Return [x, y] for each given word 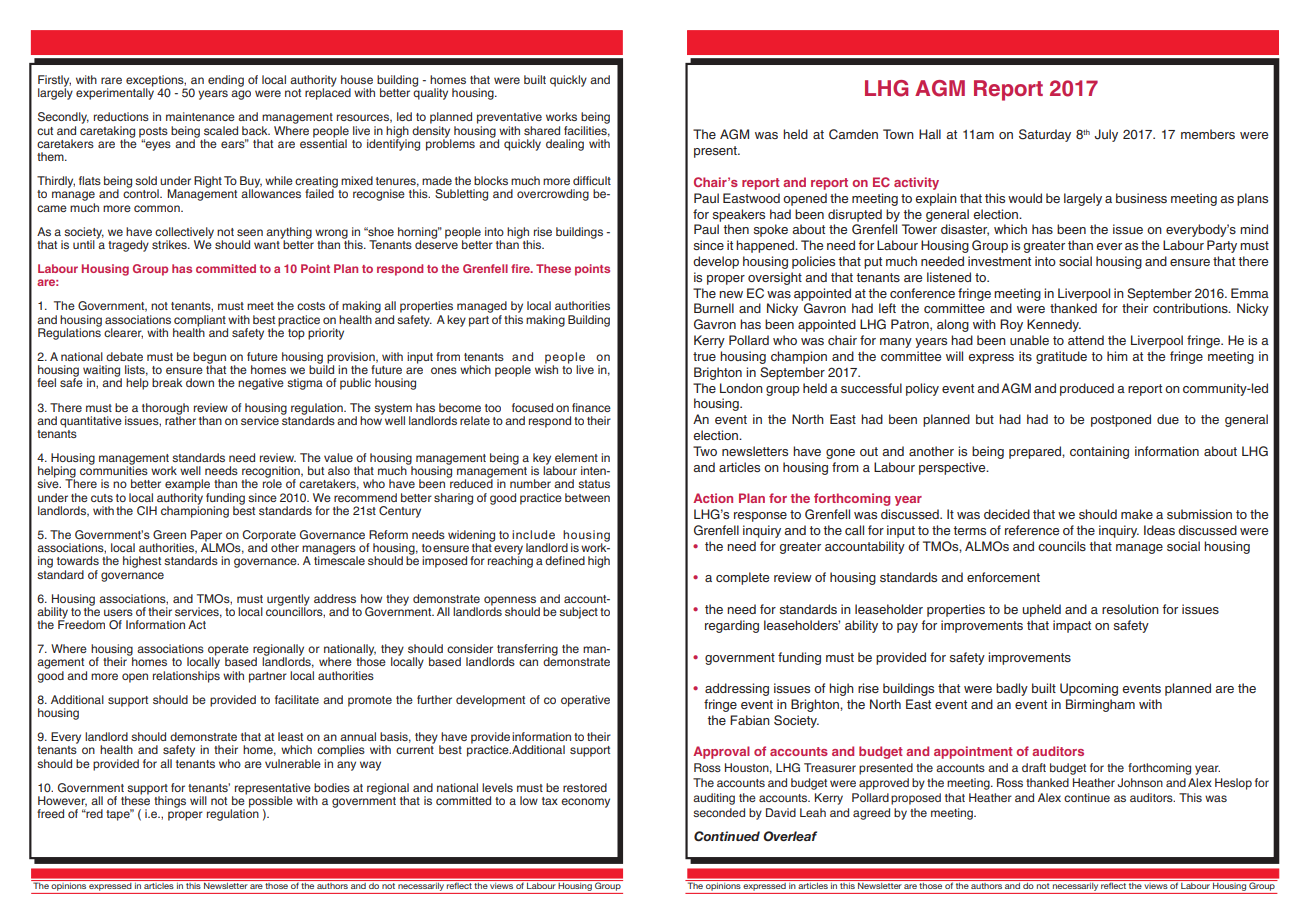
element [576, 457]
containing [1099, 452]
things [170, 802]
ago [241, 95]
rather [180, 419]
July [1106, 135]
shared [542, 130]
